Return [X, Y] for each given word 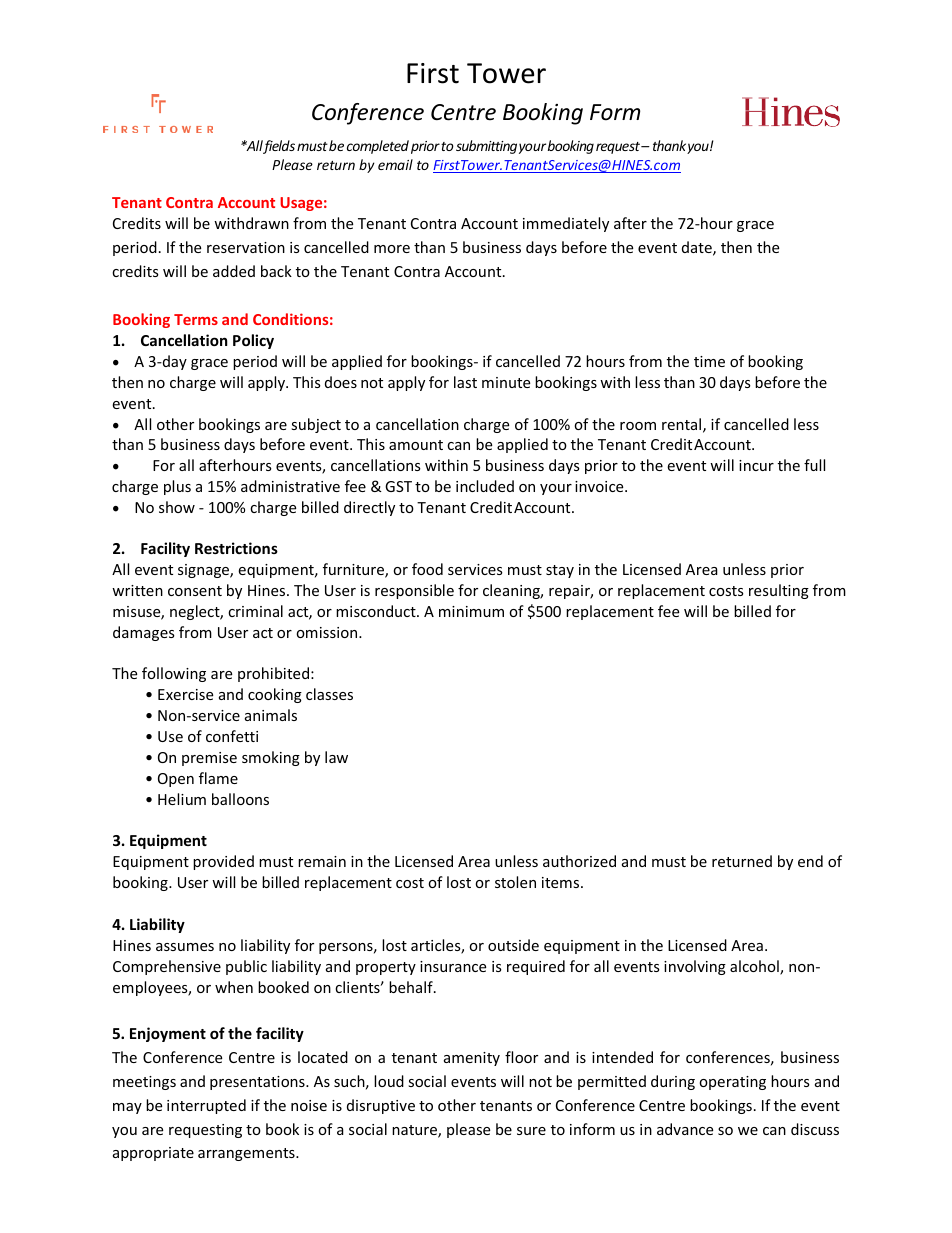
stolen [515, 882]
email [395, 164]
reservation [246, 247]
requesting [205, 1131]
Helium [182, 799]
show [177, 507]
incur [756, 465]
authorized [579, 861]
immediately [566, 224]
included [485, 486]
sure [531, 1131]
